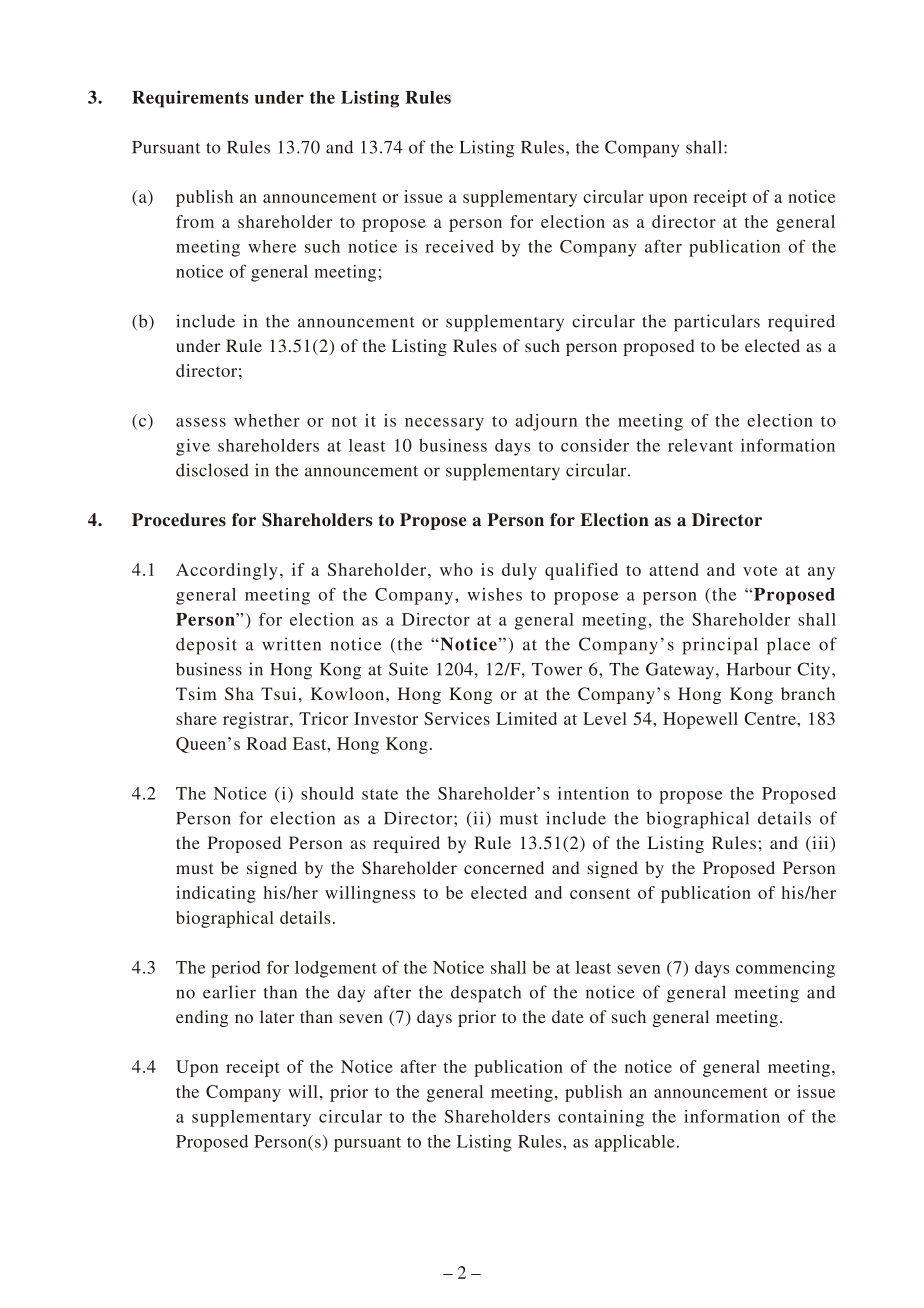  Describe the element at coordinates (820, 844) in the screenshot. I see `iii` at that location.
